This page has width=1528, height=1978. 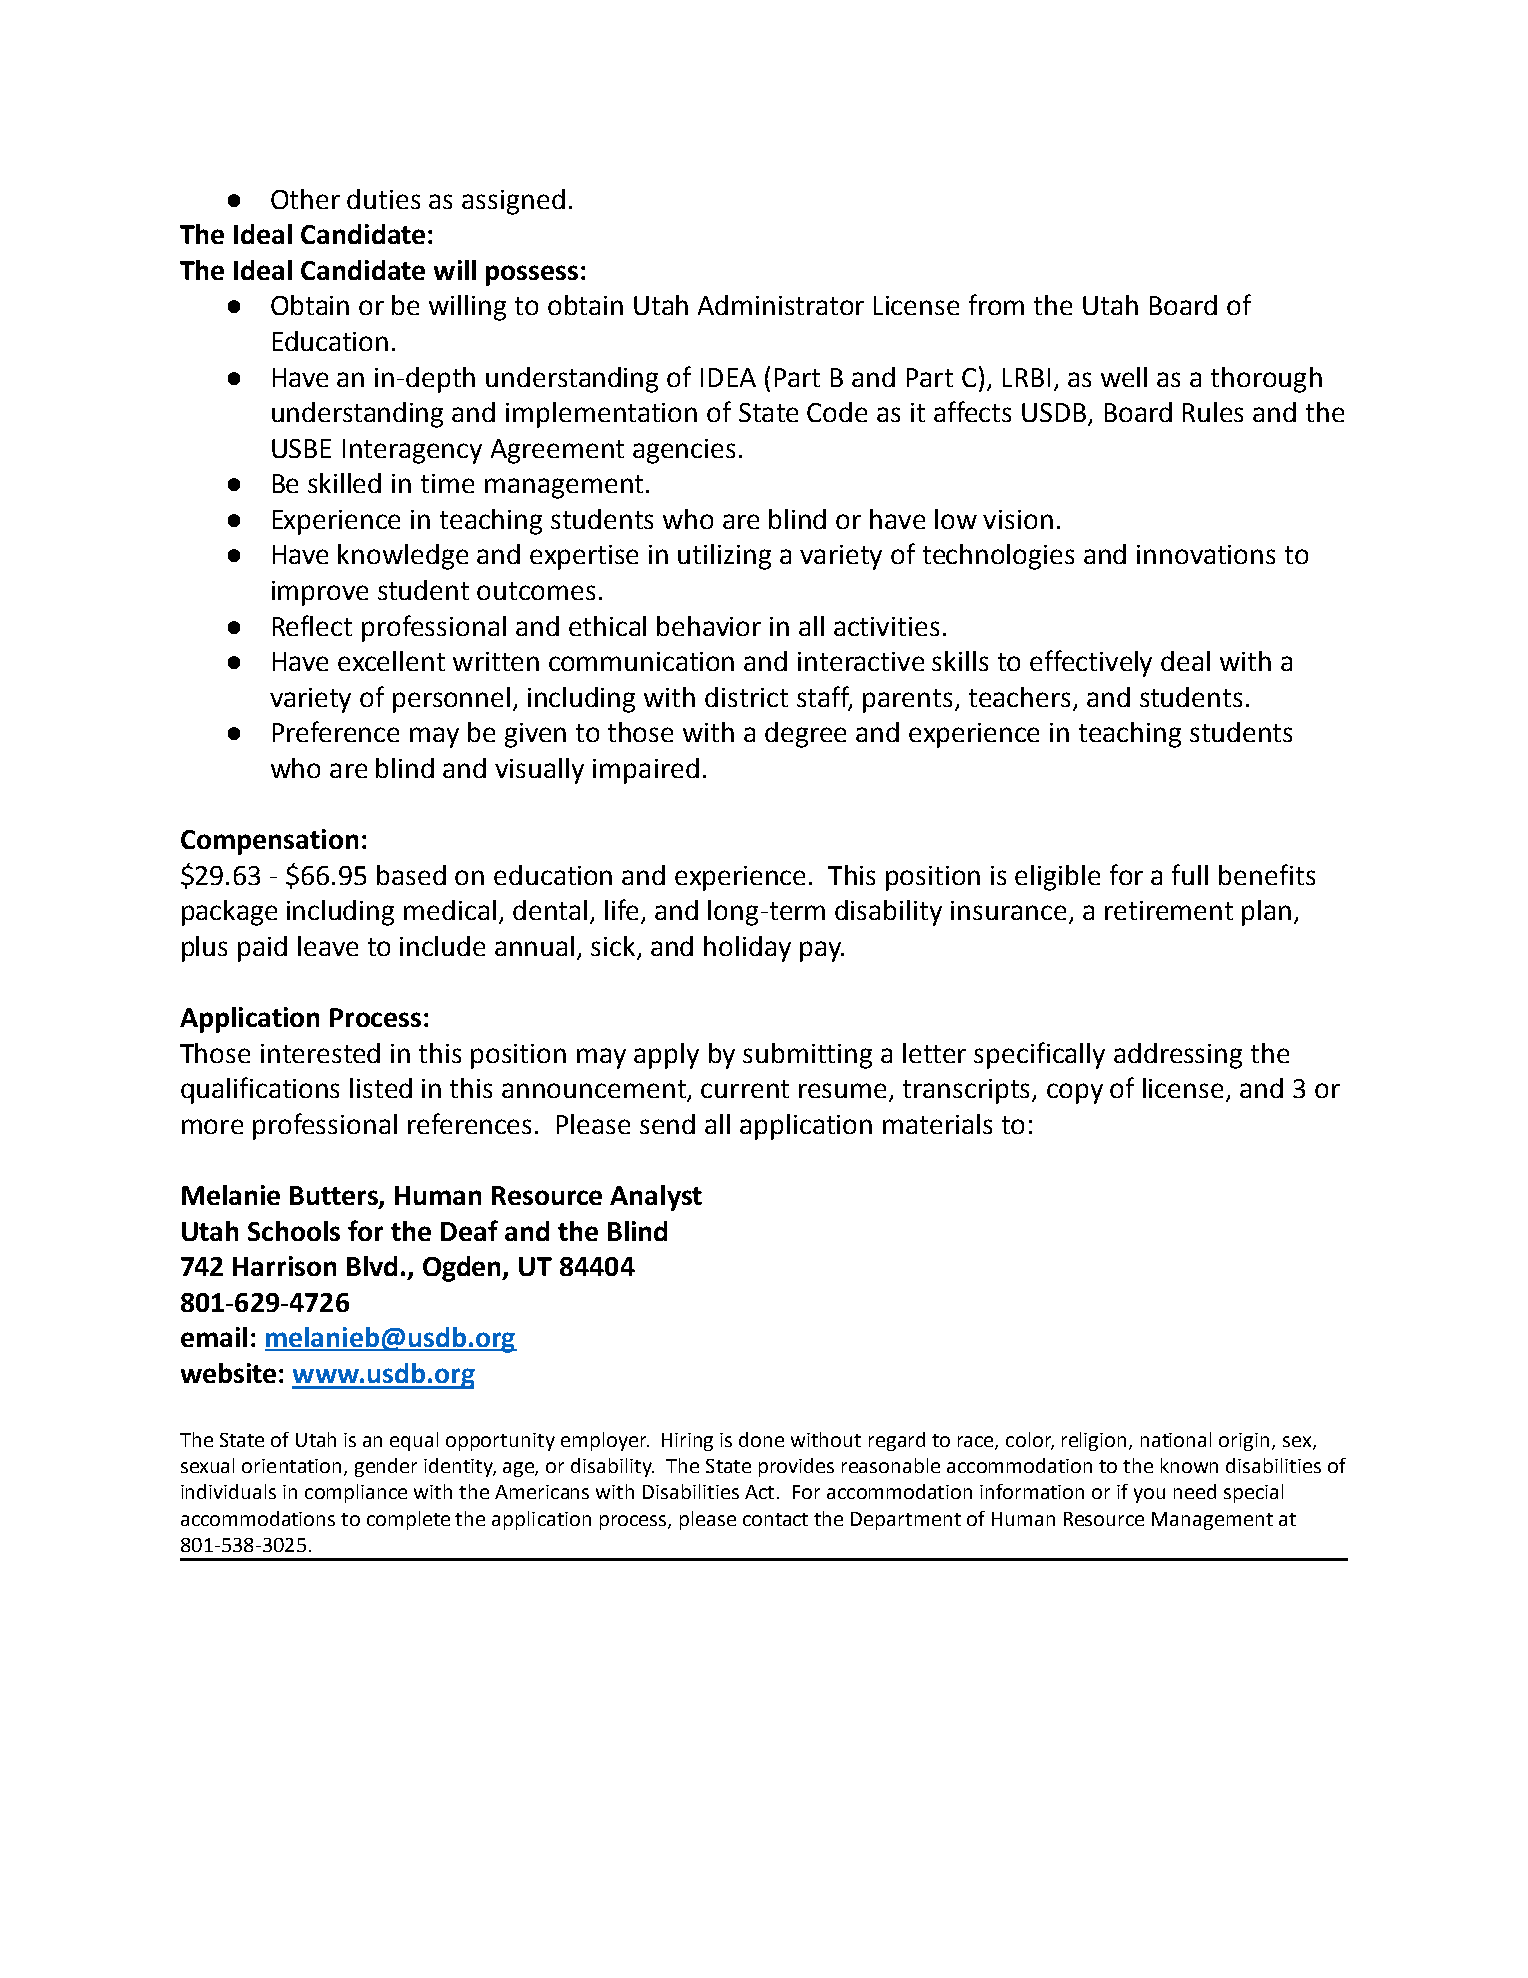 I want to click on provides, so click(x=796, y=1467).
